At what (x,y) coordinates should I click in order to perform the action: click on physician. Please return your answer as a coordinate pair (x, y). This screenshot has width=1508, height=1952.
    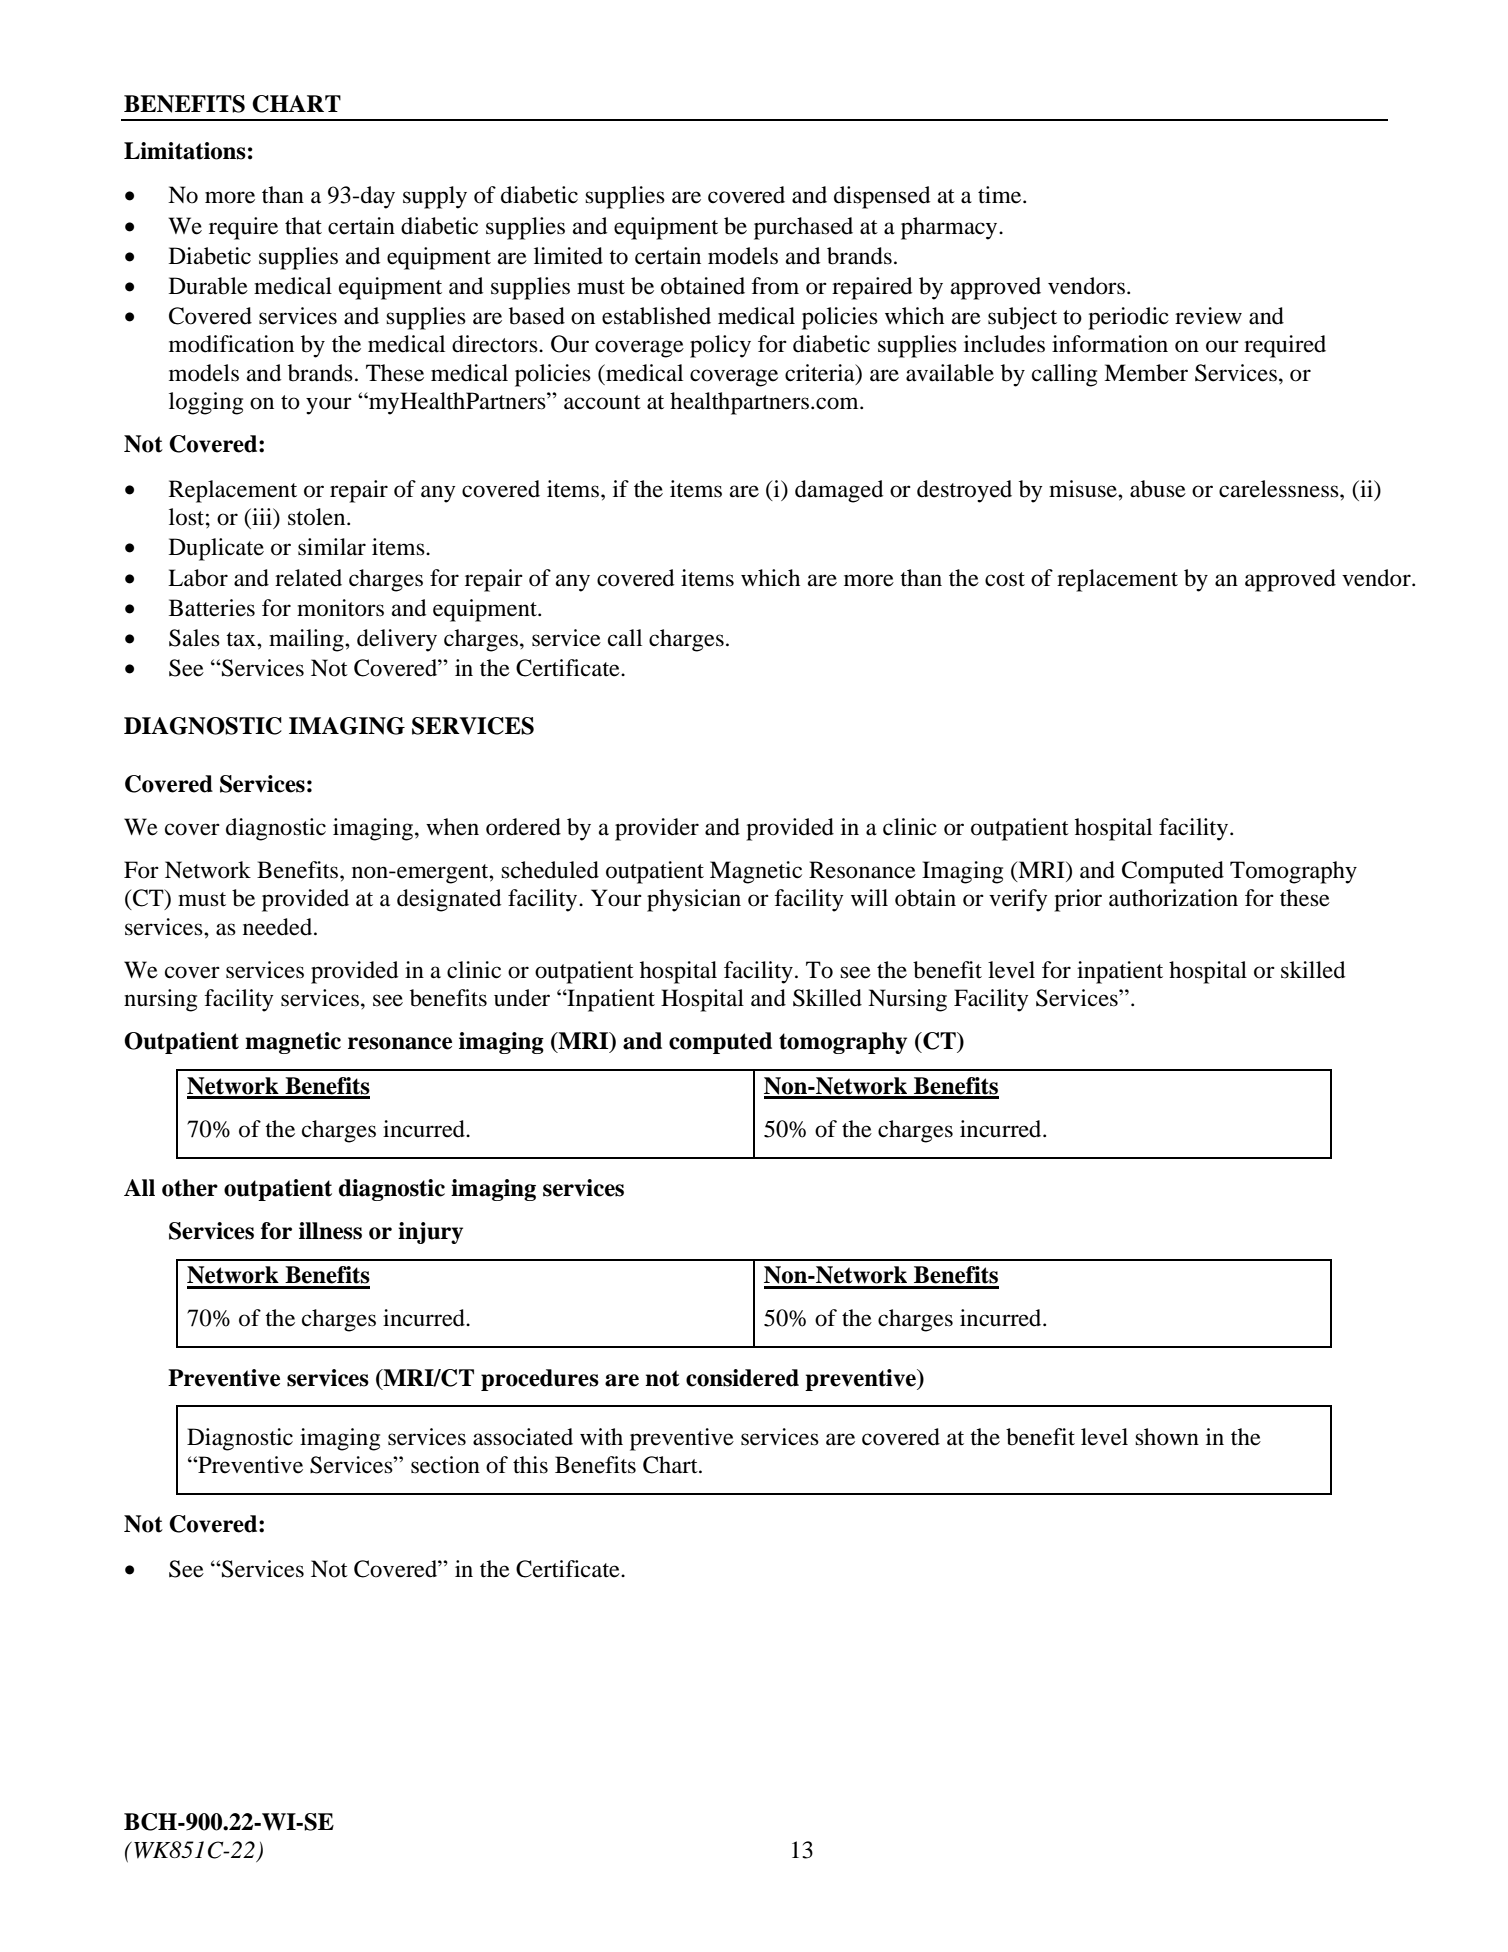
    Looking at the image, I should click on (694, 900).
